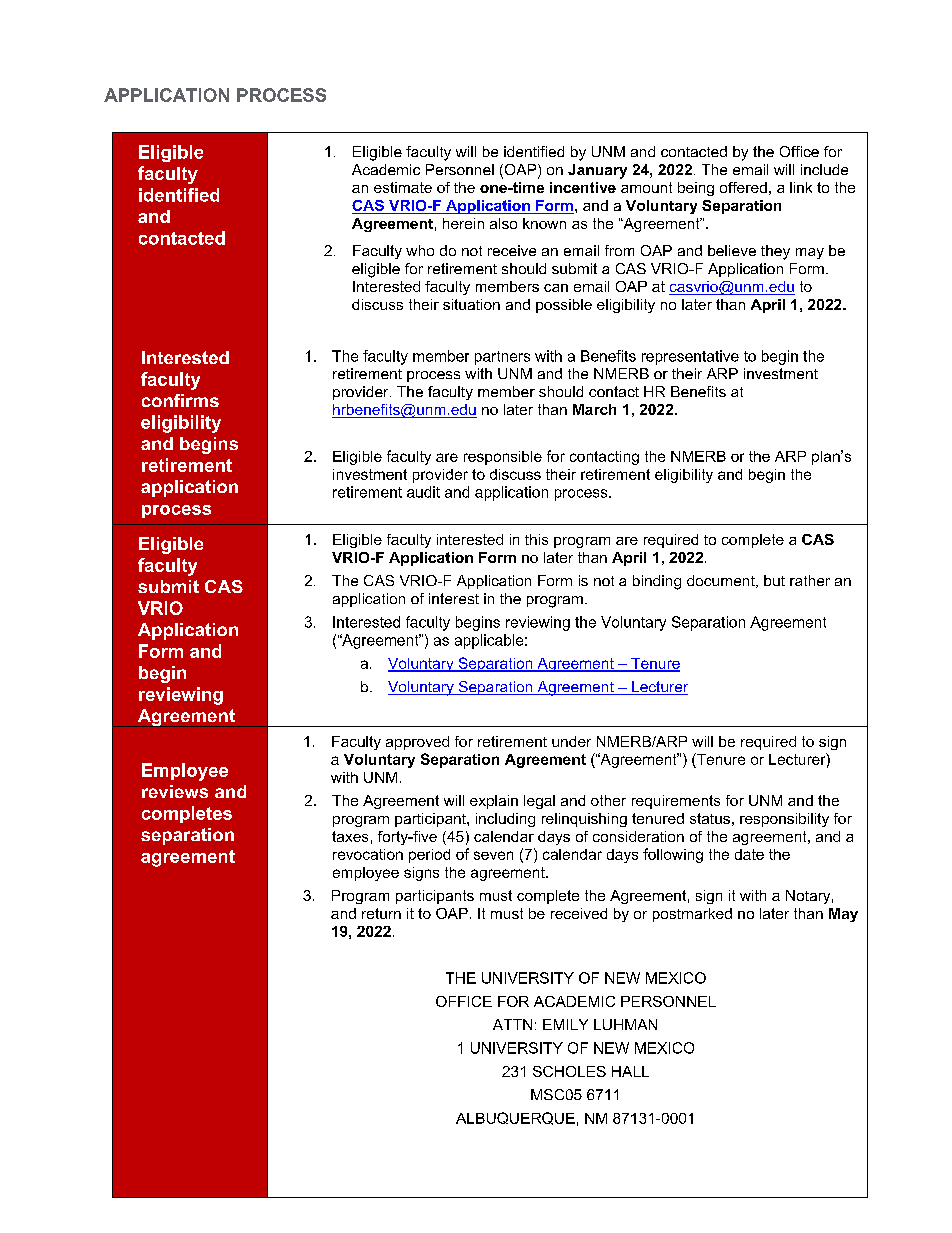 Image resolution: width=952 pixels, height=1233 pixels. I want to click on responsible, so click(503, 458).
